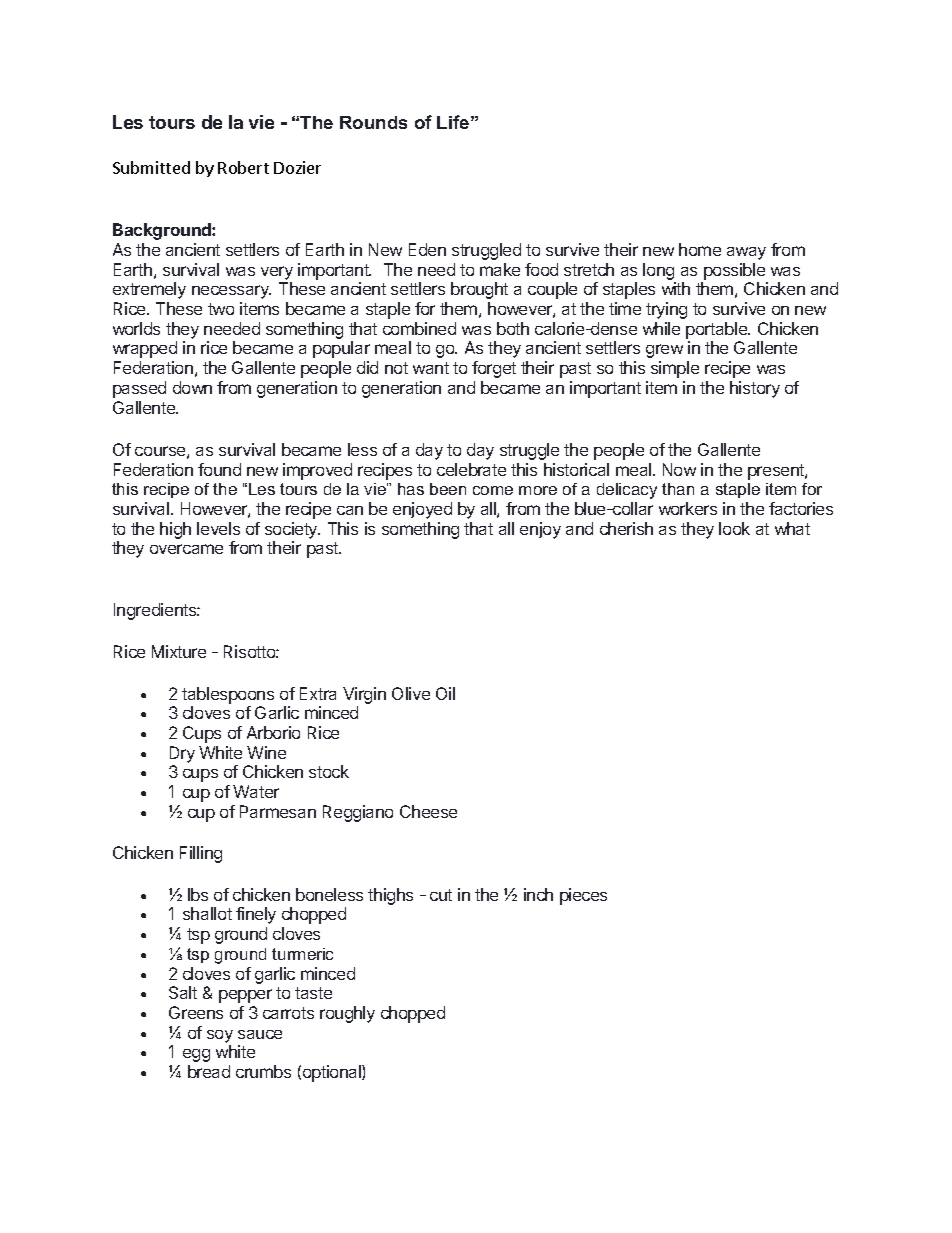  Describe the element at coordinates (734, 528) in the screenshot. I see `look` at that location.
